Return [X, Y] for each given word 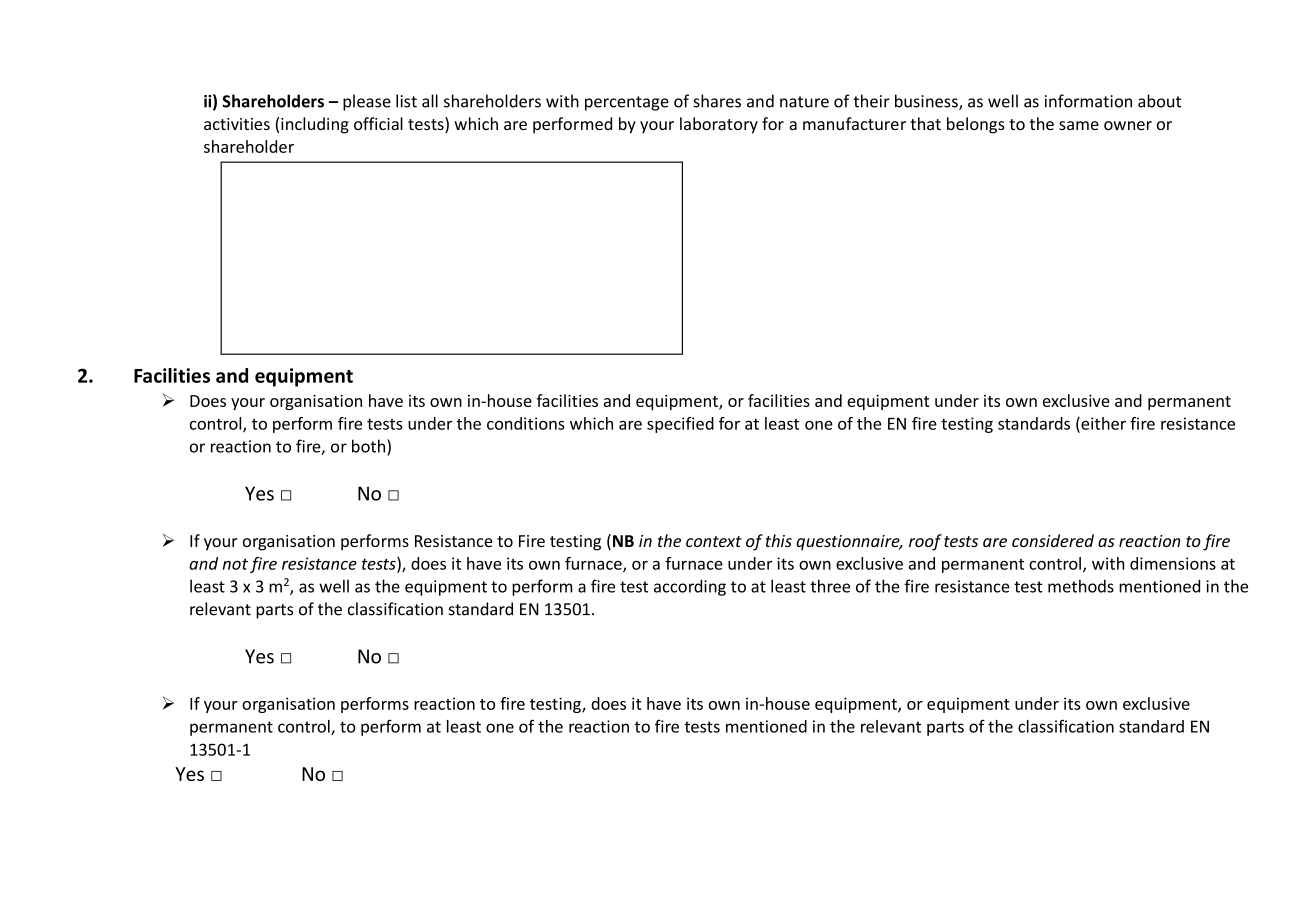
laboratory [719, 125]
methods [1081, 586]
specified [680, 425]
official [378, 123]
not [235, 564]
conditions [526, 423]
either [1102, 424]
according [690, 587]
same [1079, 125]
